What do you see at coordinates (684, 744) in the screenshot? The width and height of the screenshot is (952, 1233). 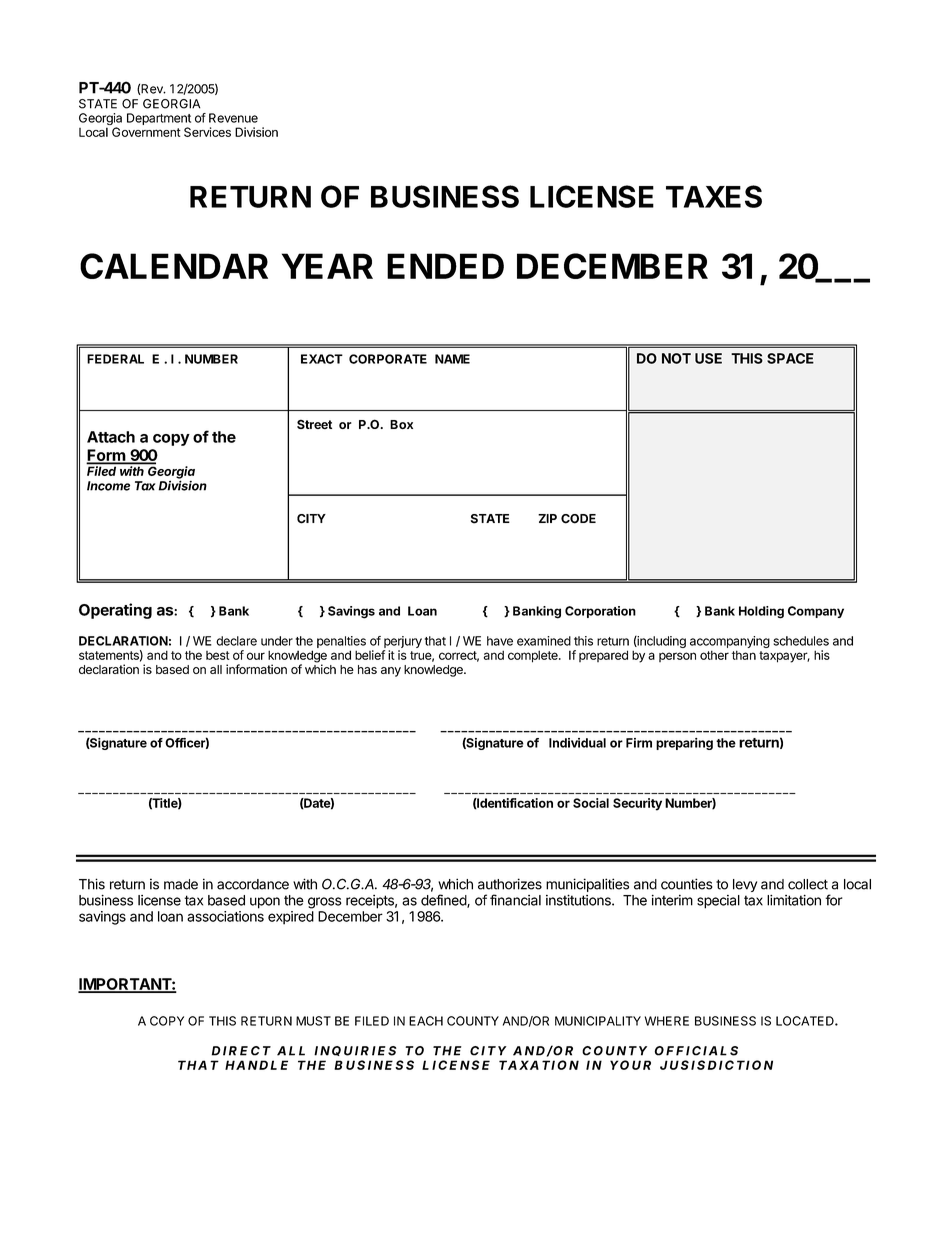 I see `preparing` at bounding box center [684, 744].
